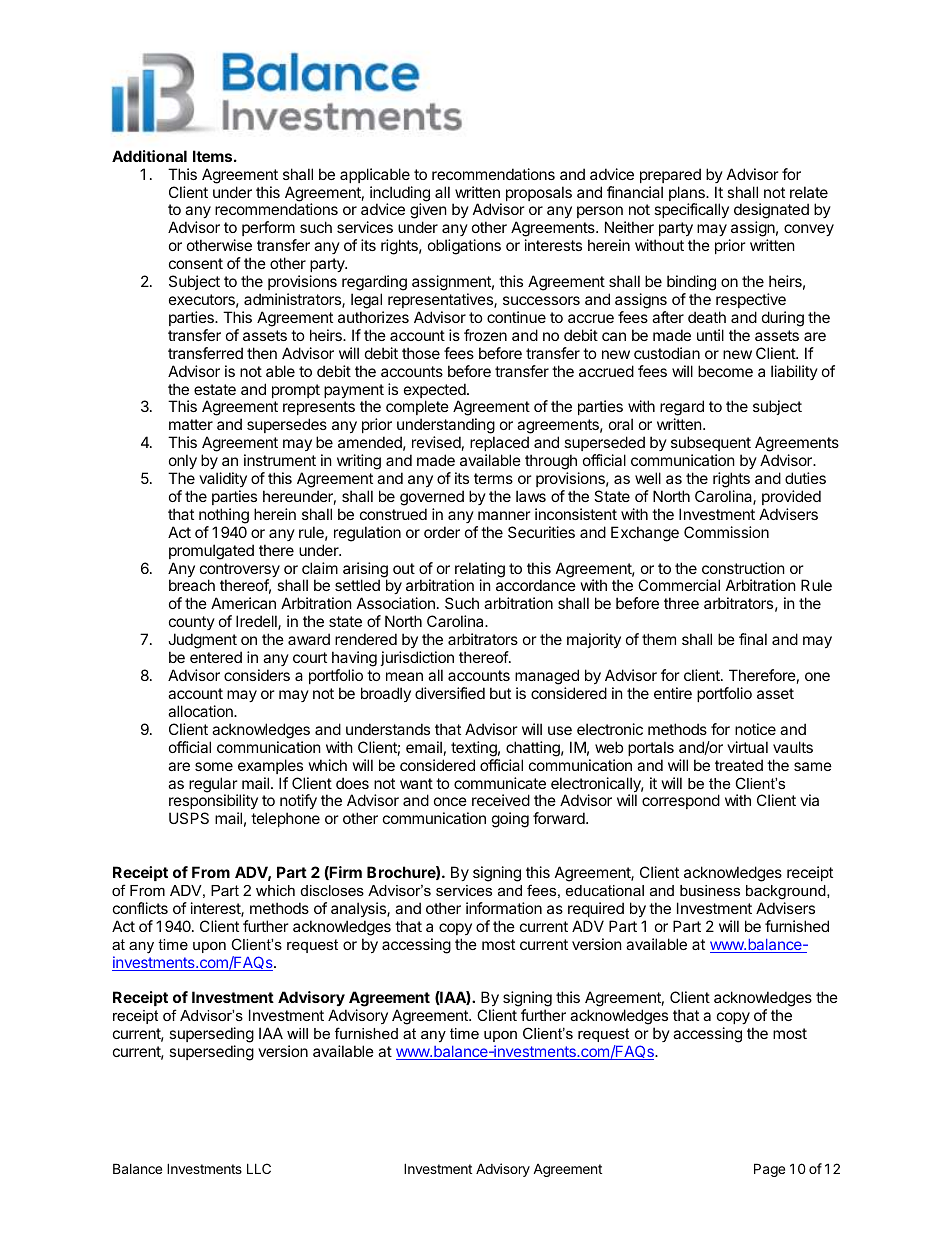 This page has width=952, height=1233. I want to click on matter, so click(191, 424).
